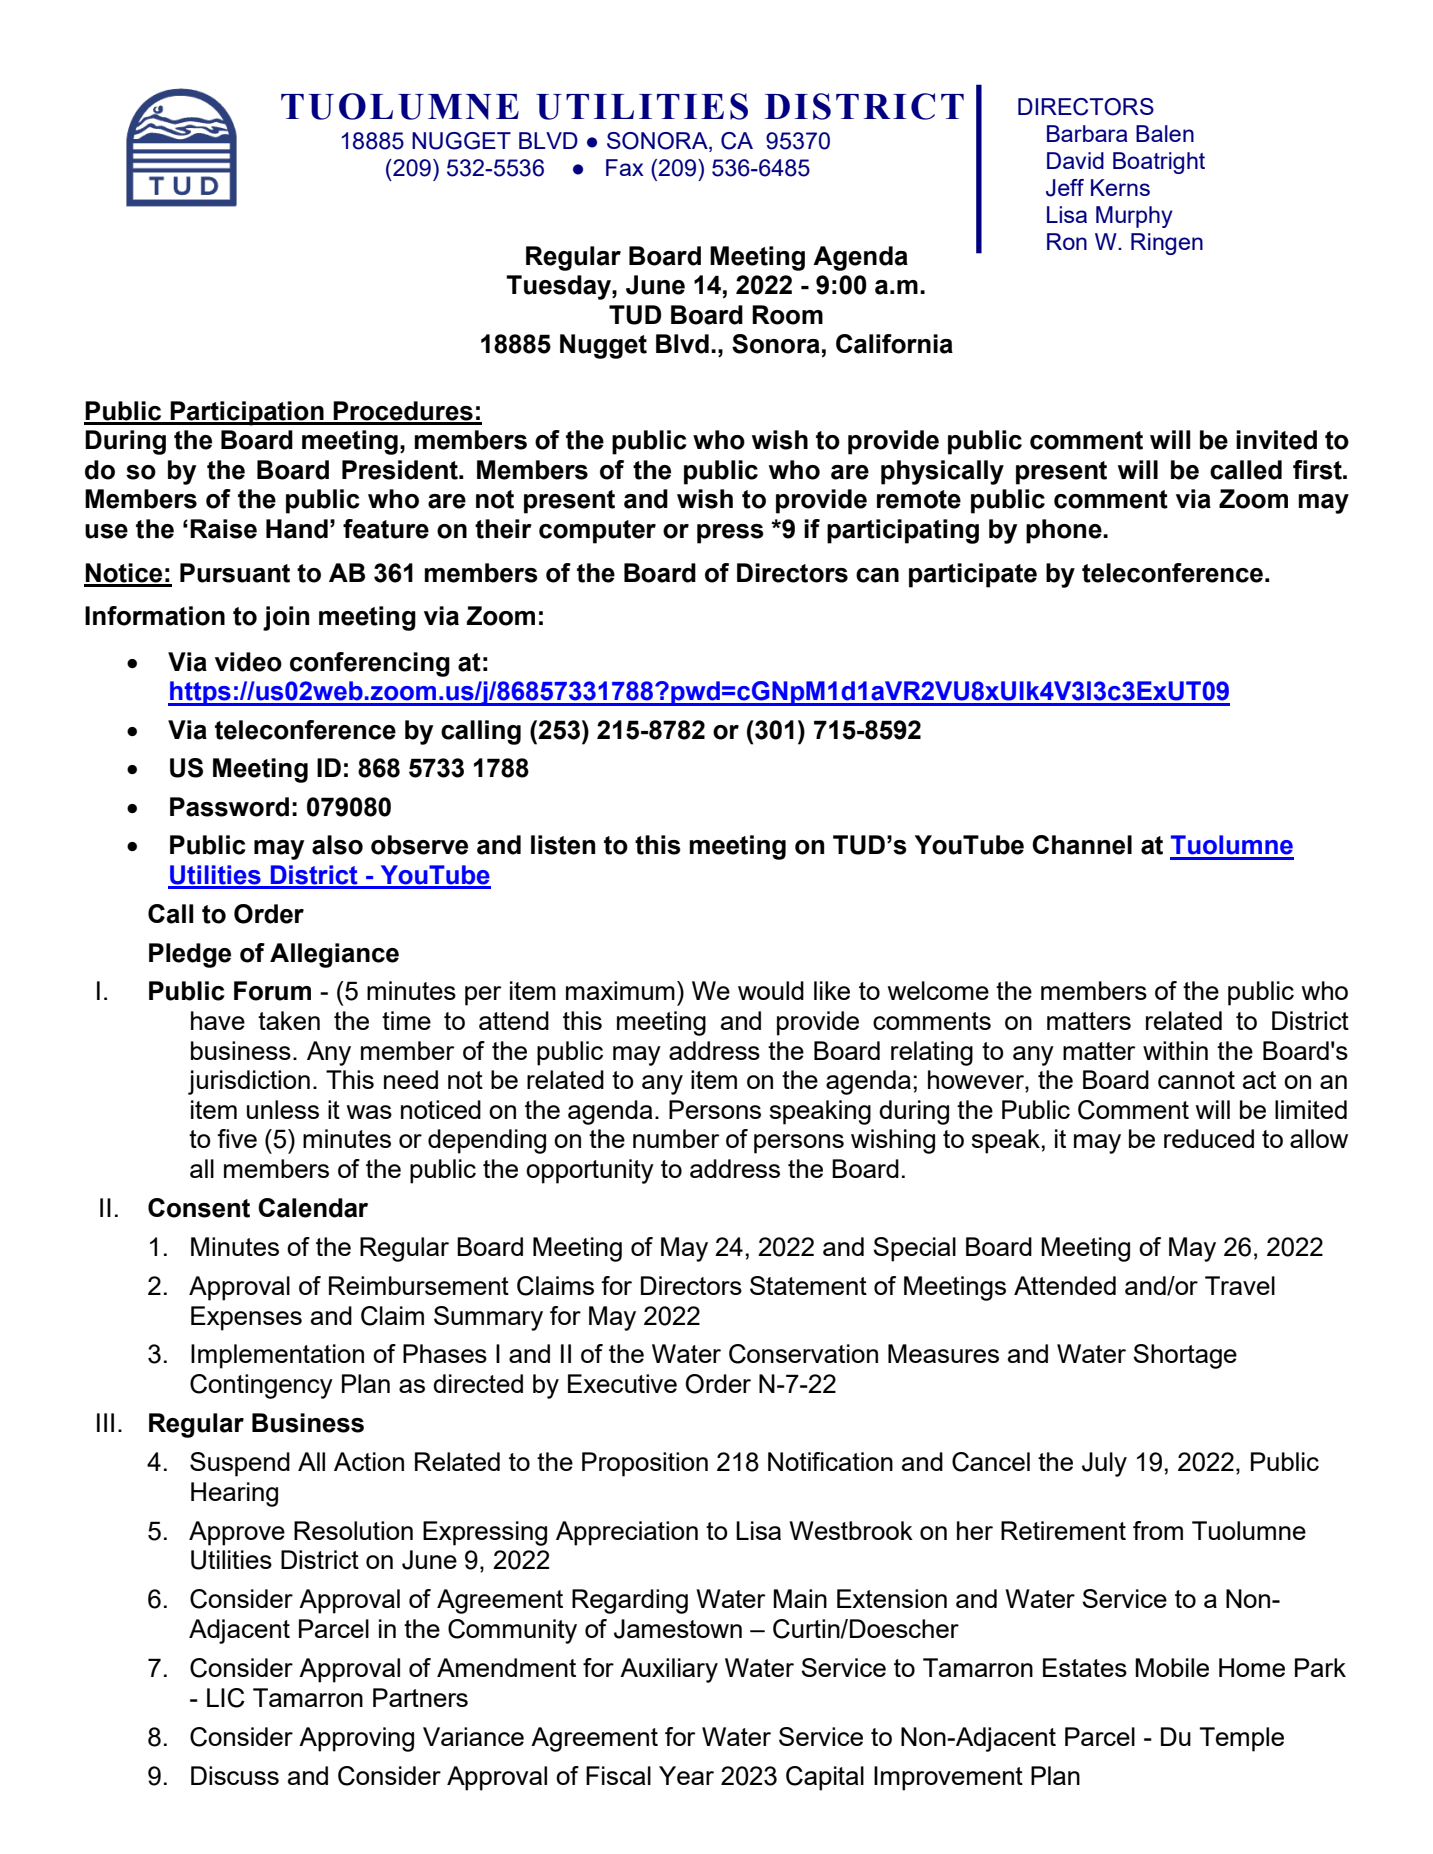  What do you see at coordinates (1242, 1739) in the image?
I see `Temple` at bounding box center [1242, 1739].
